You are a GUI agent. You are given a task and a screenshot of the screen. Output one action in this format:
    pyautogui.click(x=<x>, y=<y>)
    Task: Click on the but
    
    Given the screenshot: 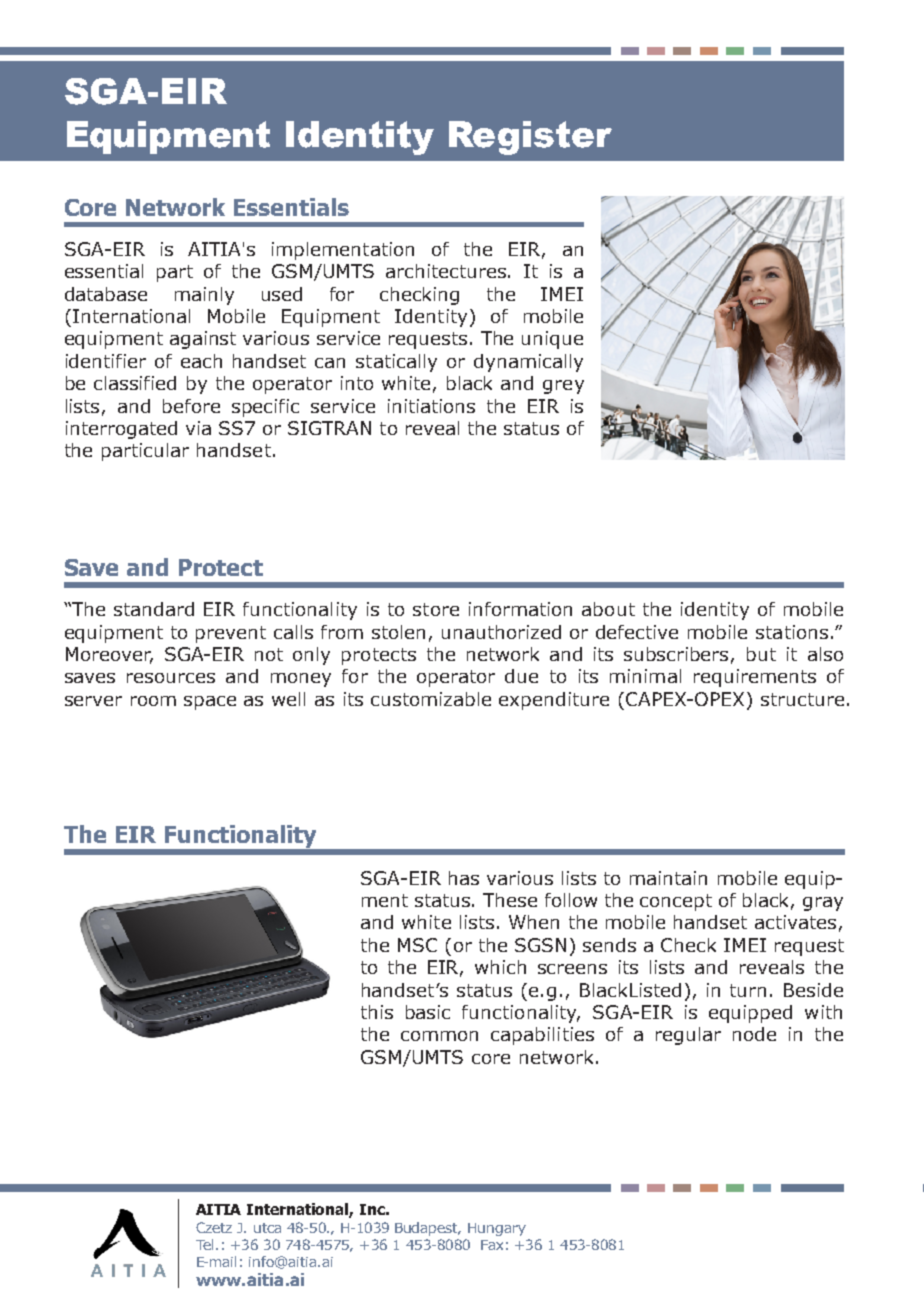 What is the action you would take?
    pyautogui.click(x=761, y=654)
